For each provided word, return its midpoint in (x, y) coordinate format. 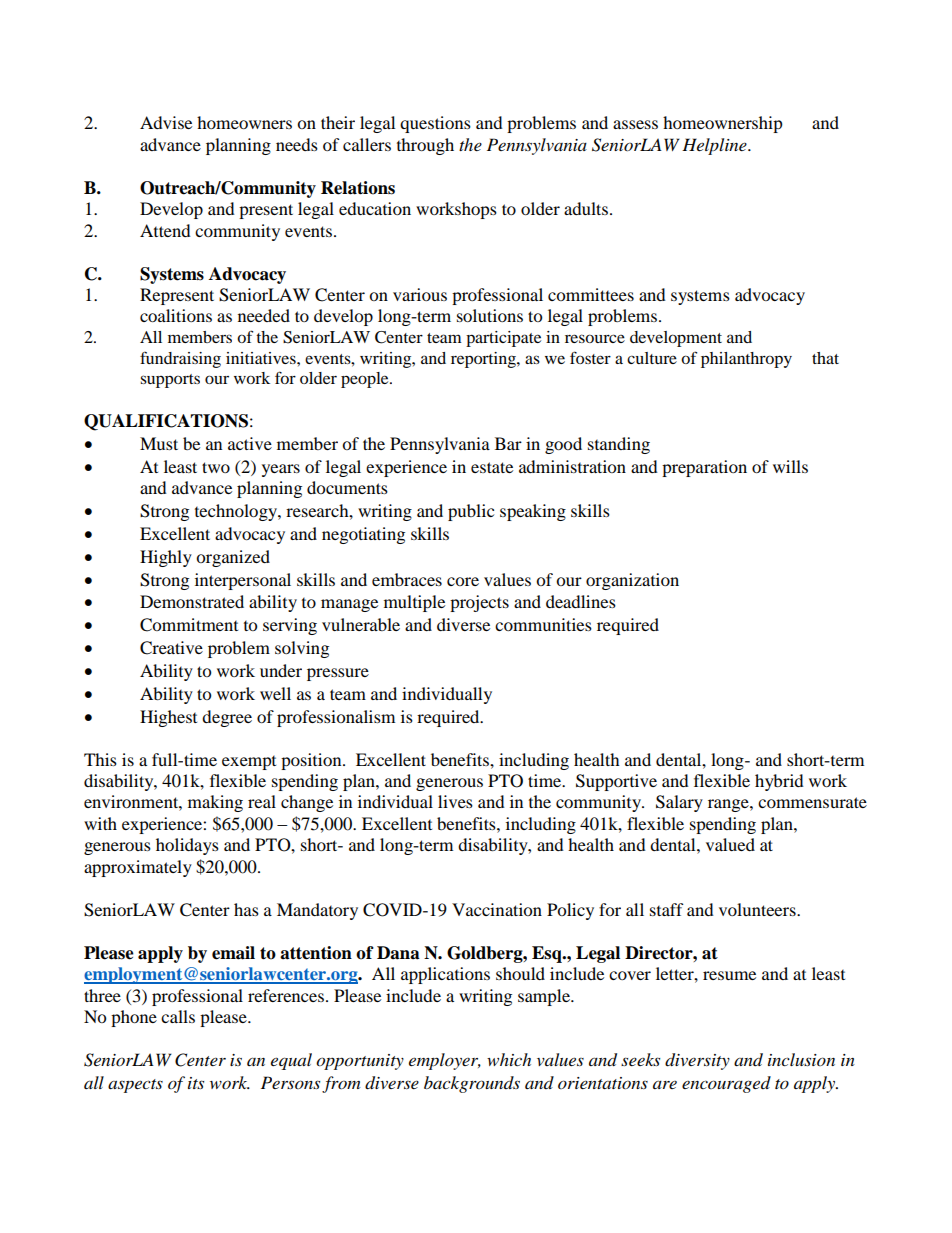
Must (159, 443)
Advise (166, 122)
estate (492, 467)
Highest (168, 718)
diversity (697, 1061)
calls (178, 1016)
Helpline (715, 146)
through (425, 146)
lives (455, 801)
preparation (704, 468)
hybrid (779, 782)
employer (445, 1061)
